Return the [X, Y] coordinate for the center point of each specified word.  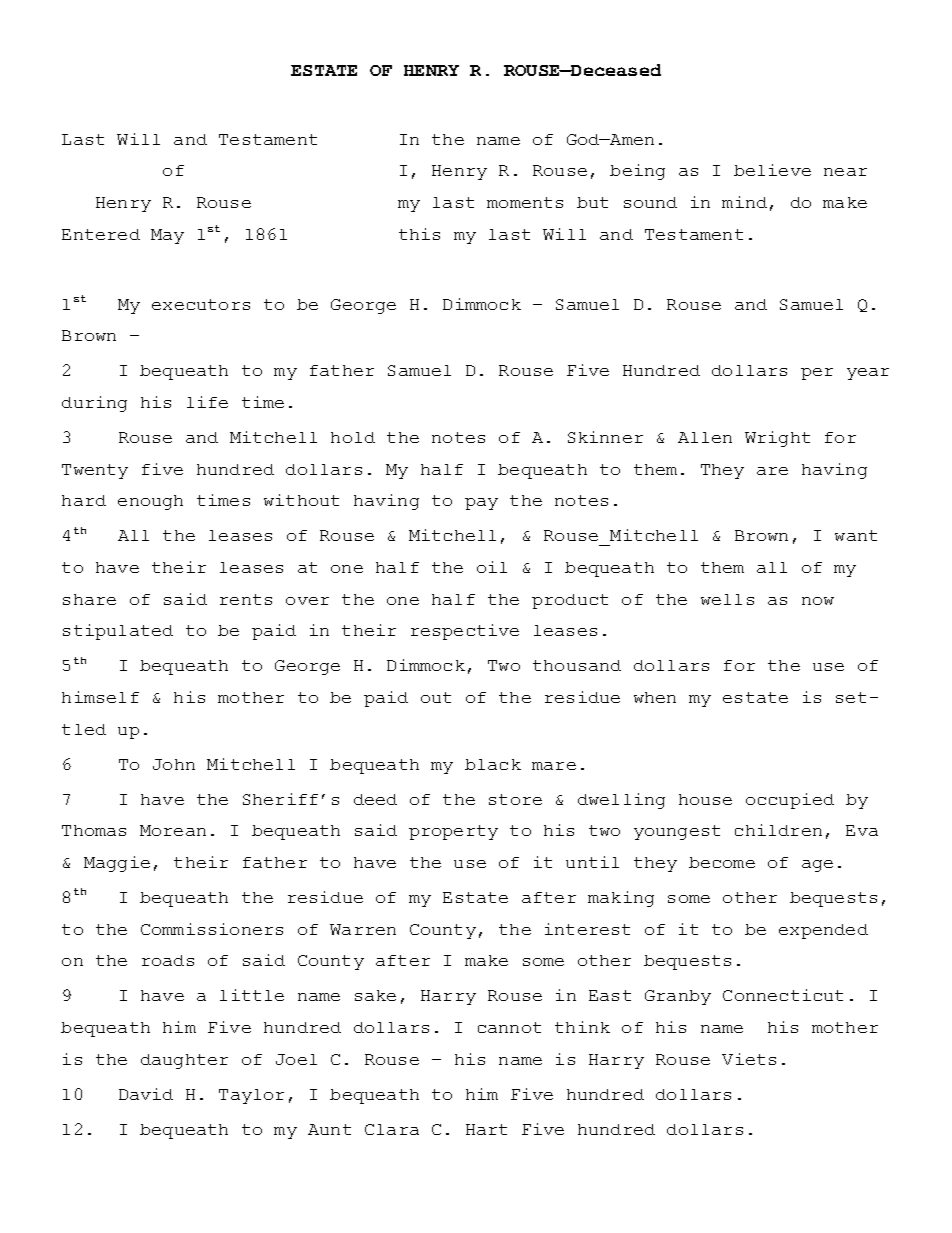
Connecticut [783, 995]
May [167, 236]
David [146, 1094]
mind [744, 202]
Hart [486, 1129]
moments [525, 202]
